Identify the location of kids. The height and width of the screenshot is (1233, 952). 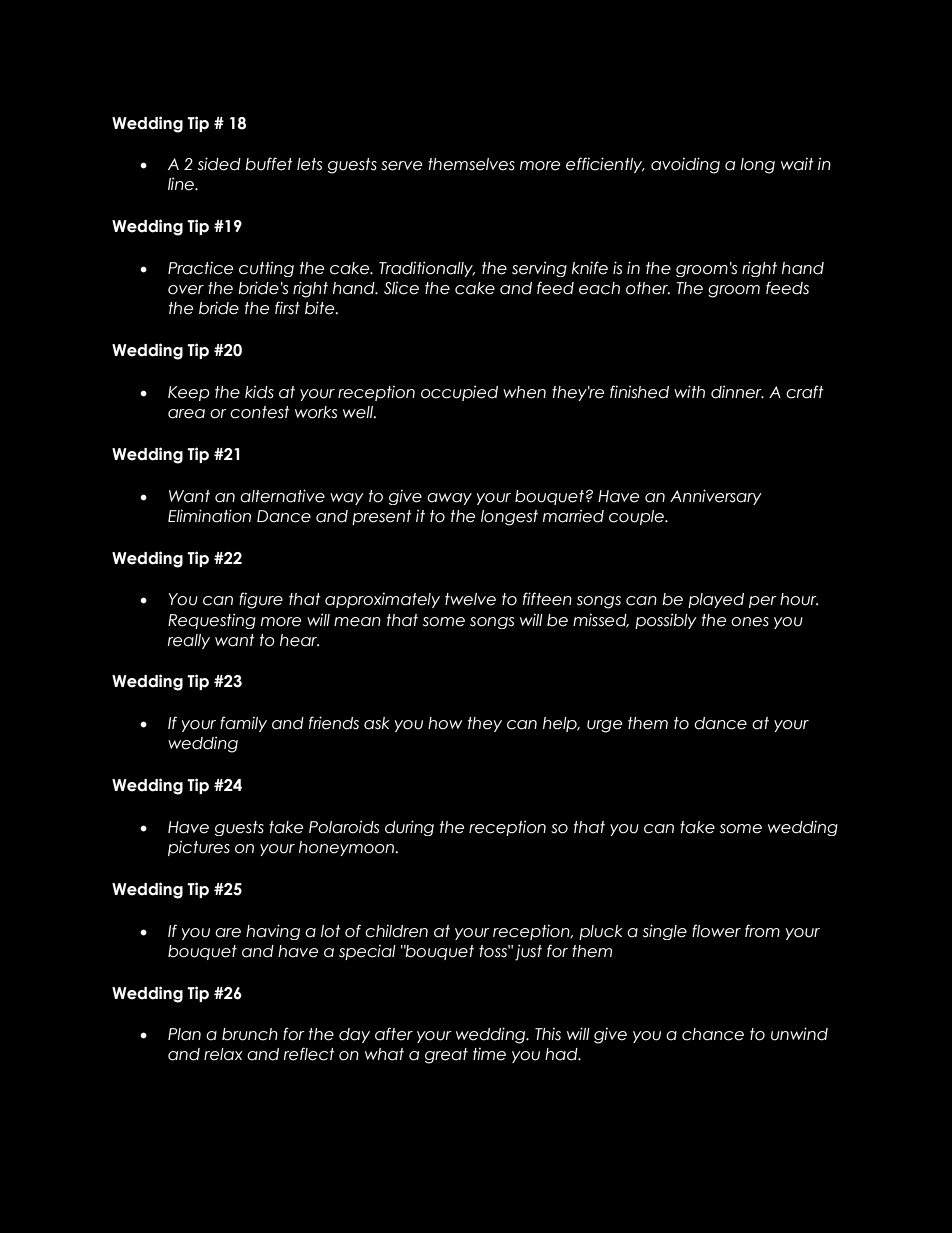
(259, 392).
